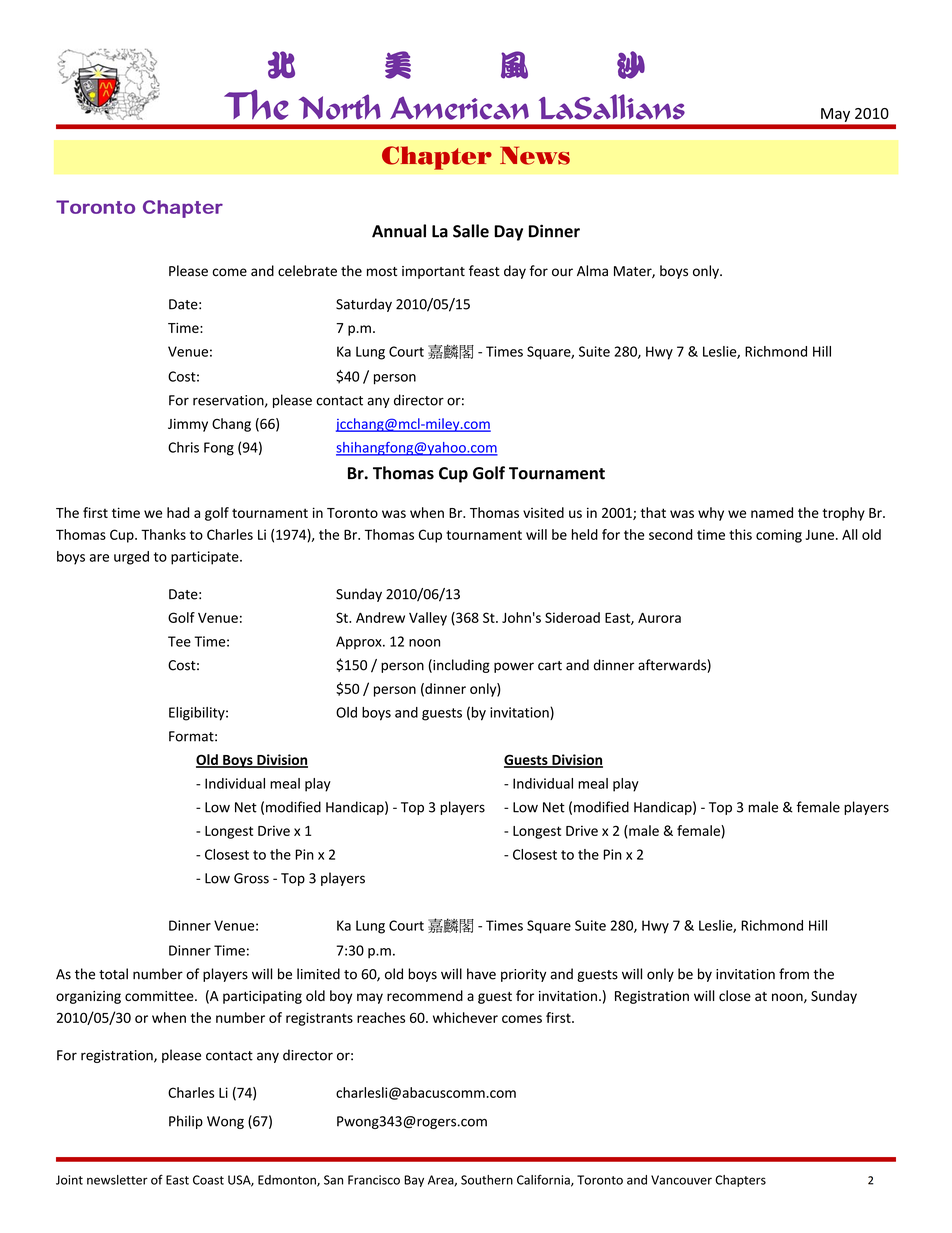 This screenshot has height=1233, width=952. Describe the element at coordinates (592, 271) in the screenshot. I see `Alma` at that location.
